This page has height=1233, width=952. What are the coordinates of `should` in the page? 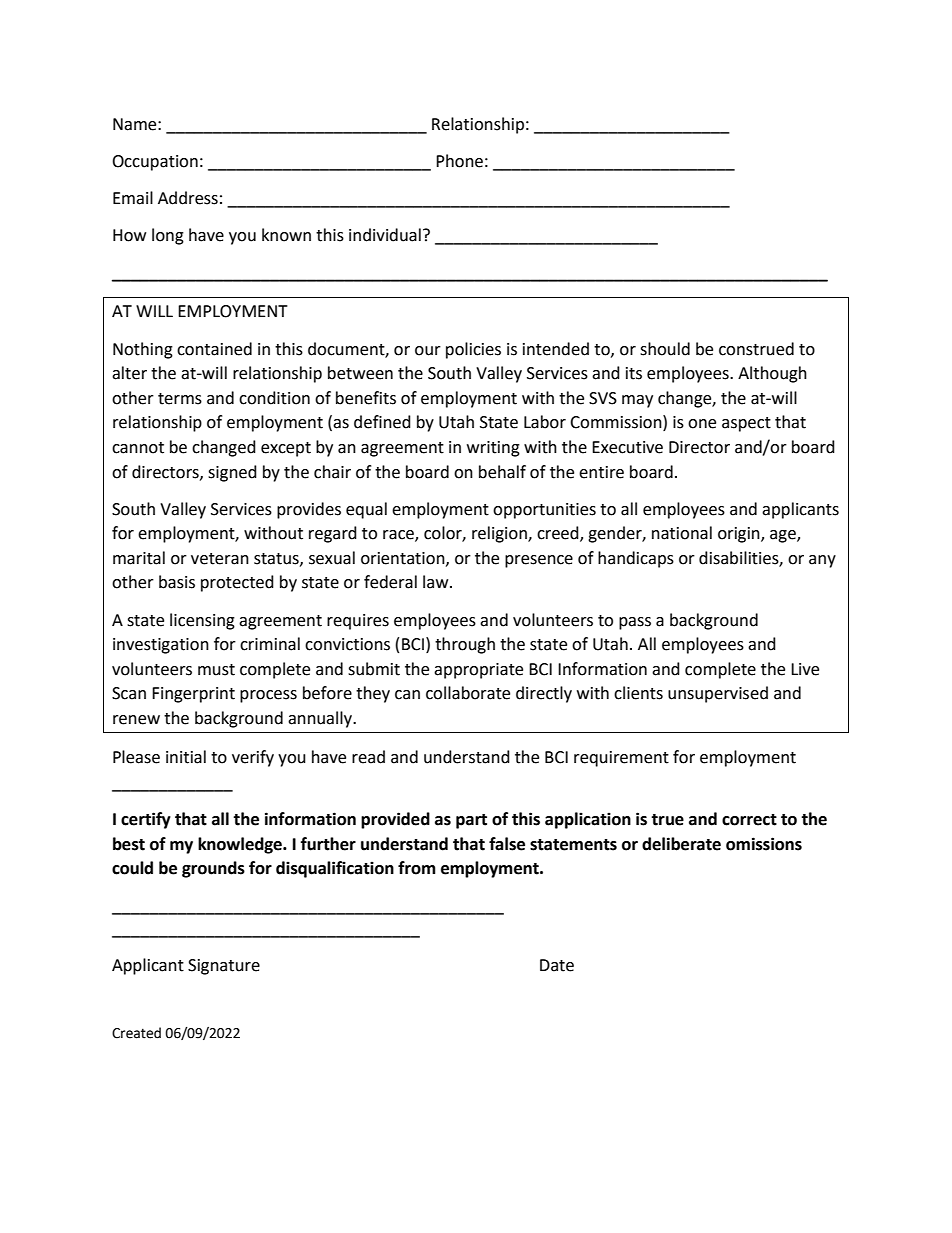 It's located at (665, 349).
